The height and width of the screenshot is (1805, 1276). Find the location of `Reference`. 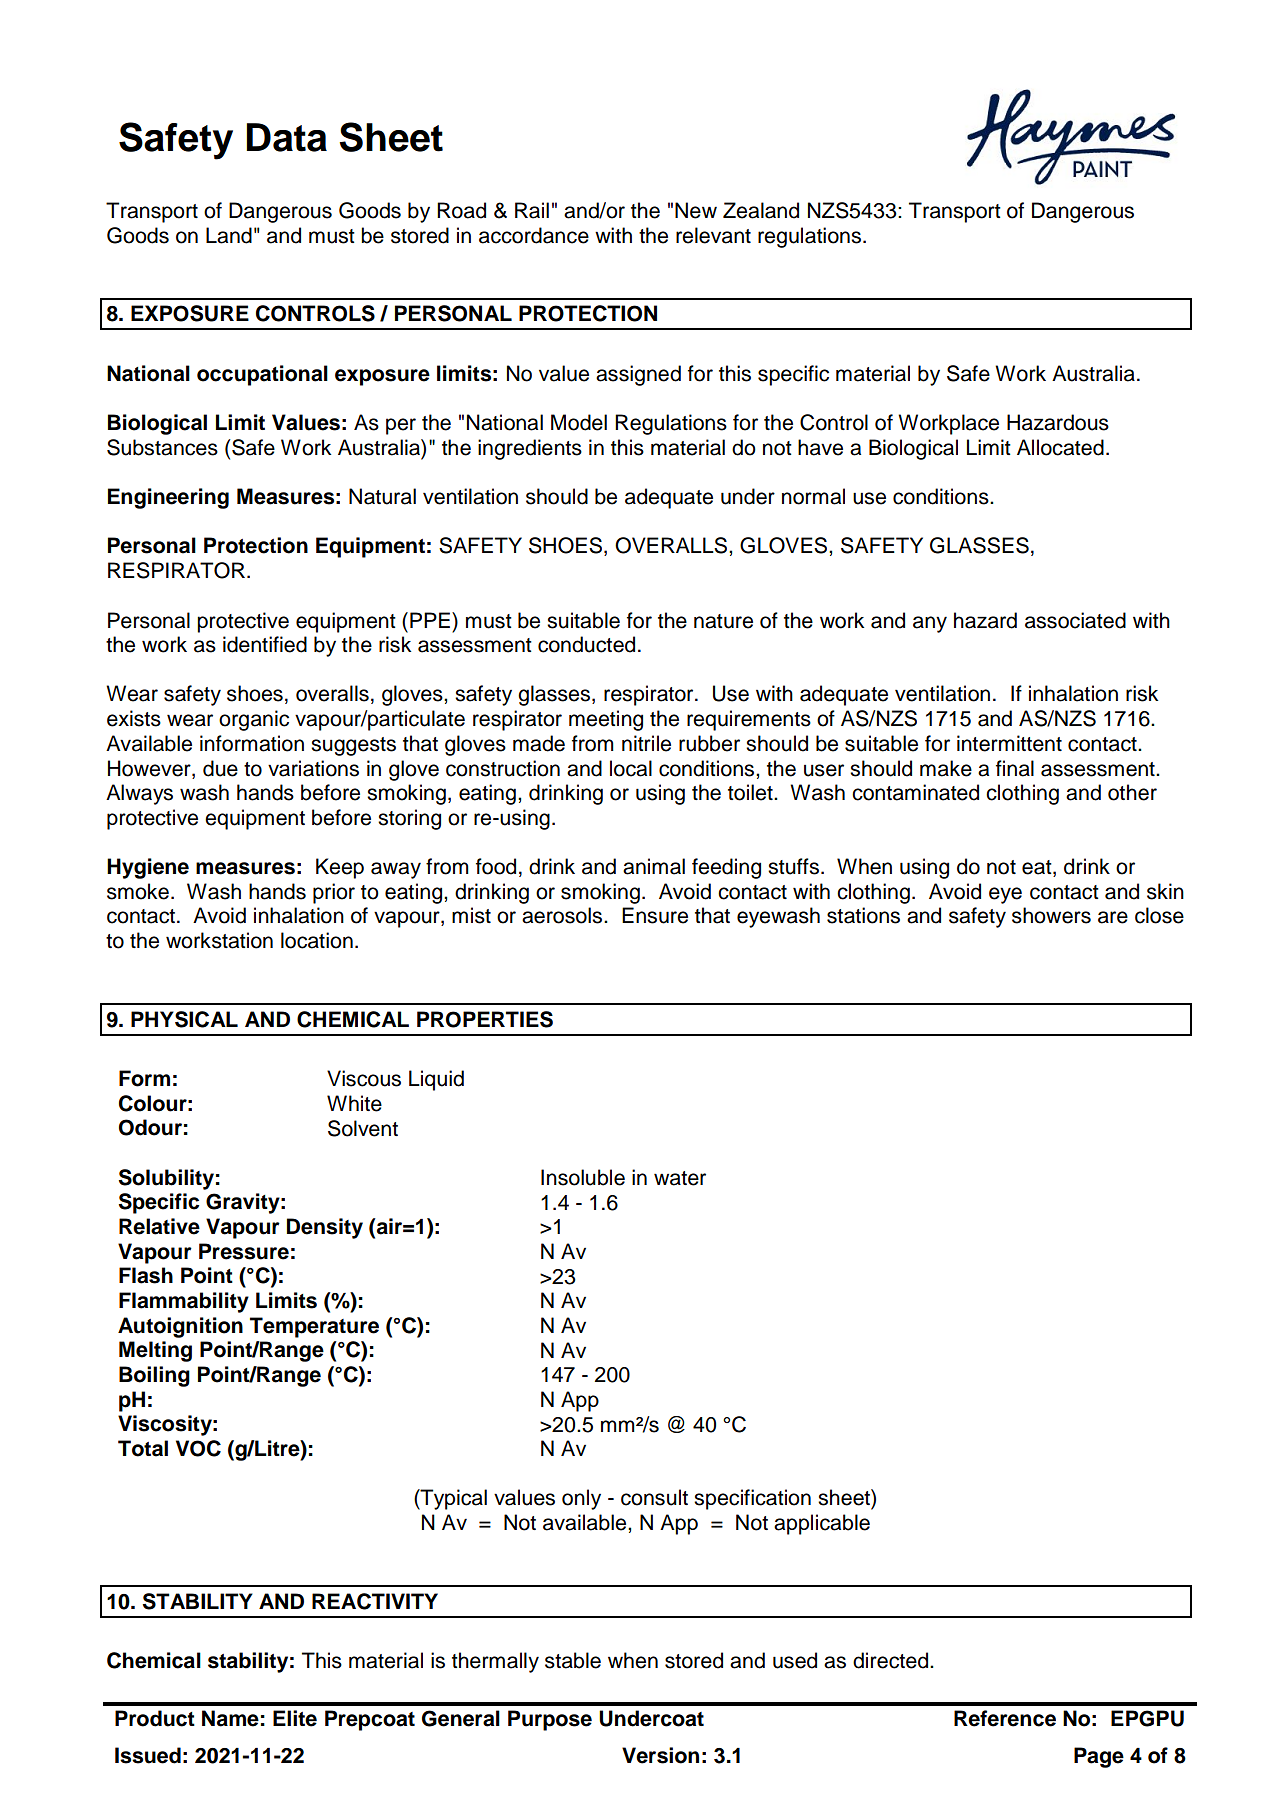

Reference is located at coordinates (1005, 1718).
